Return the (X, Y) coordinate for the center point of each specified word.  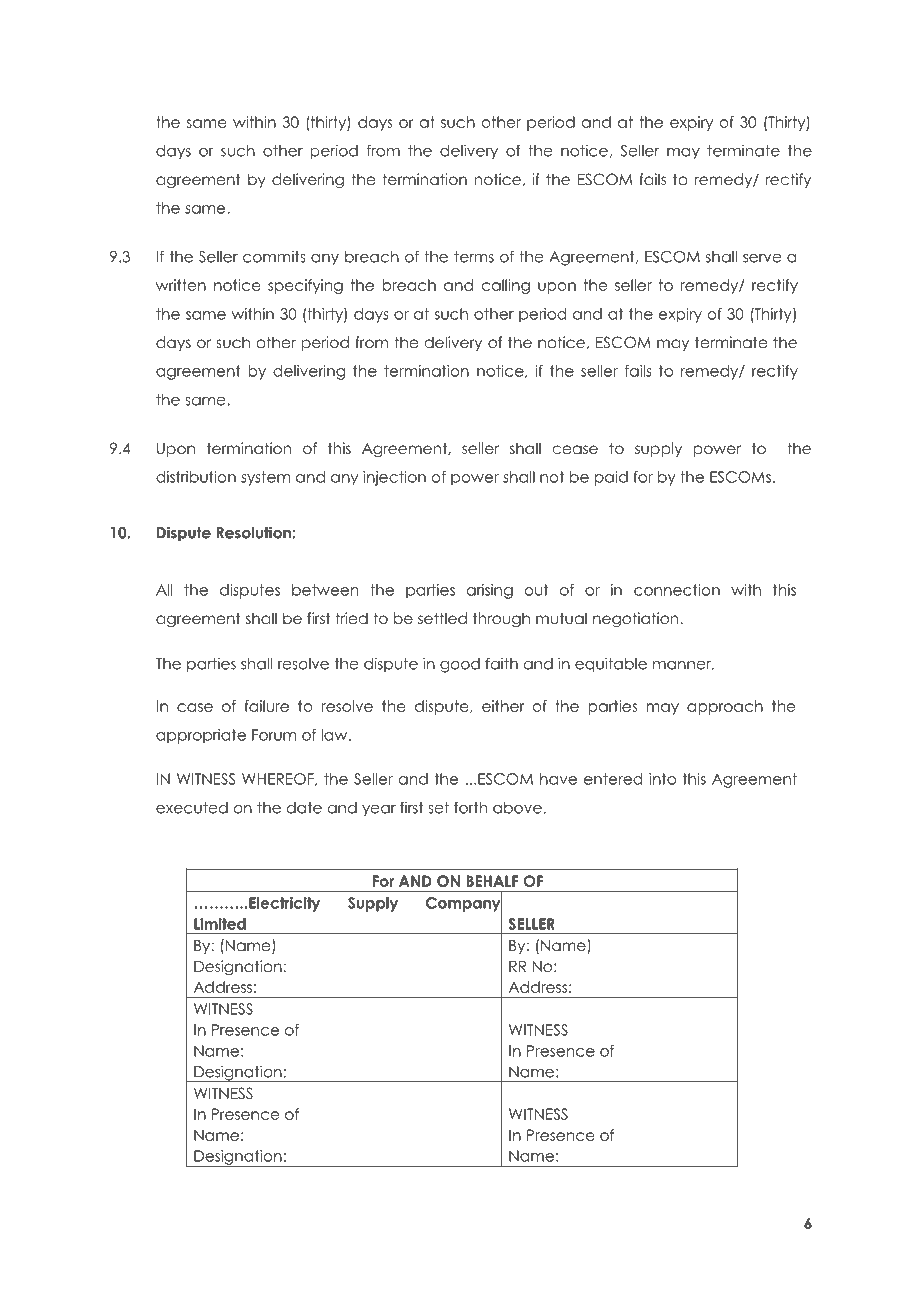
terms (474, 257)
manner (683, 665)
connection (677, 590)
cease (575, 450)
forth (470, 807)
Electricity (283, 904)
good (460, 665)
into (662, 779)
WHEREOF (279, 779)
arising (490, 591)
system (265, 478)
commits (274, 257)
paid (611, 478)
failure (267, 706)
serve (762, 258)
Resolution (255, 532)
